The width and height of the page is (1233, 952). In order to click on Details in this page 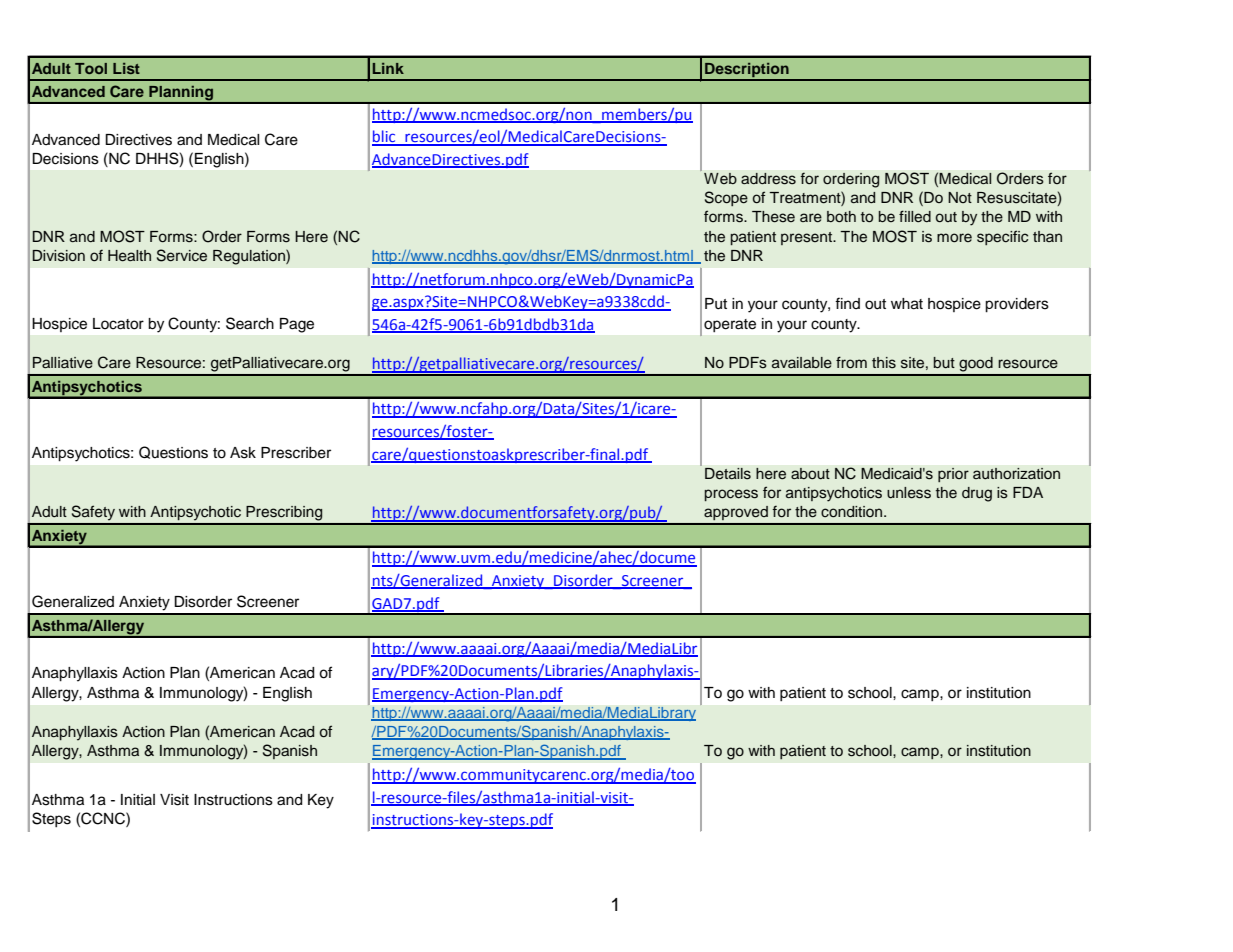, I will do `click(728, 474)`.
